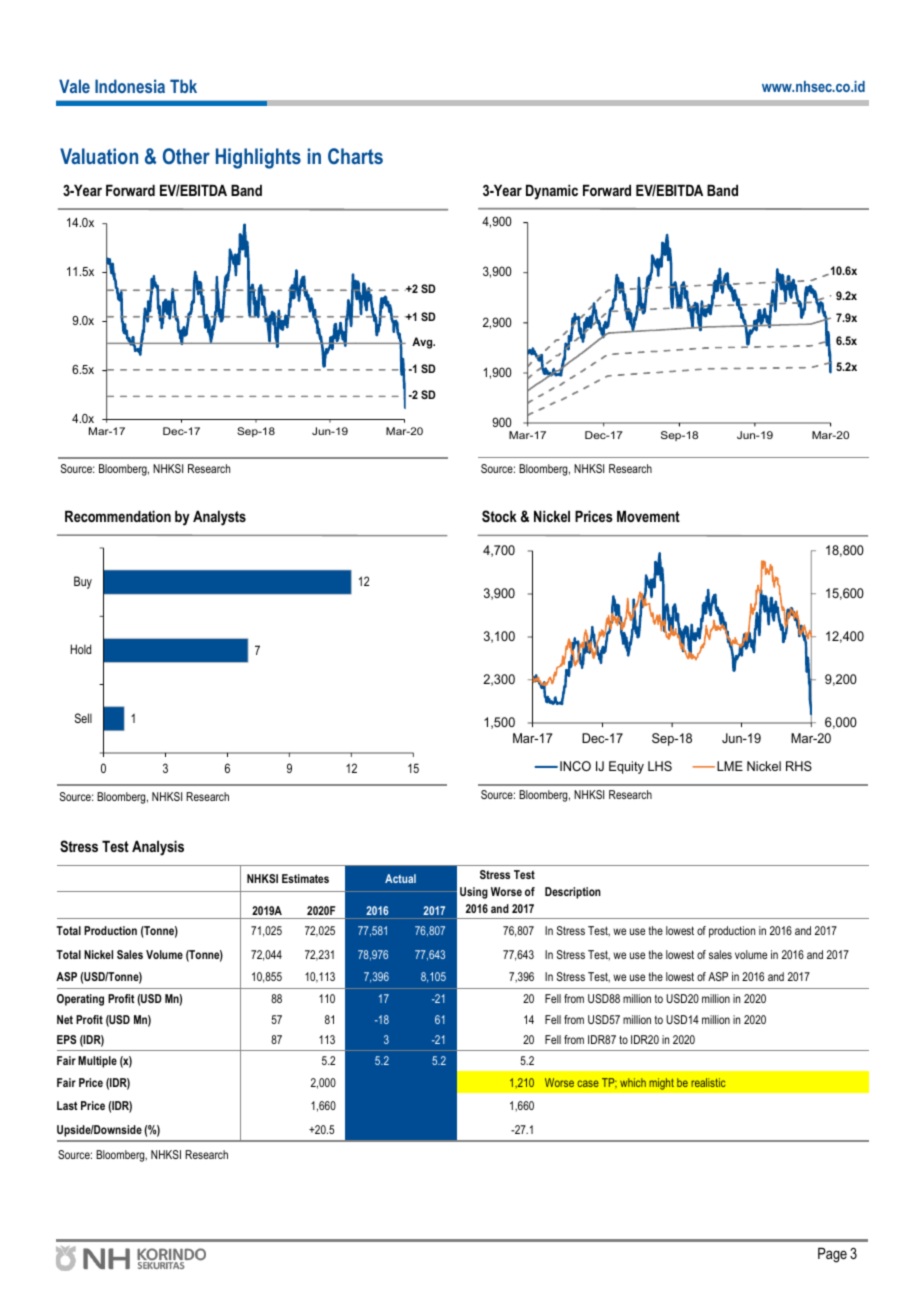 This image has height=1308, width=924. Describe the element at coordinates (355, 156) in the image. I see `Charts` at that location.
